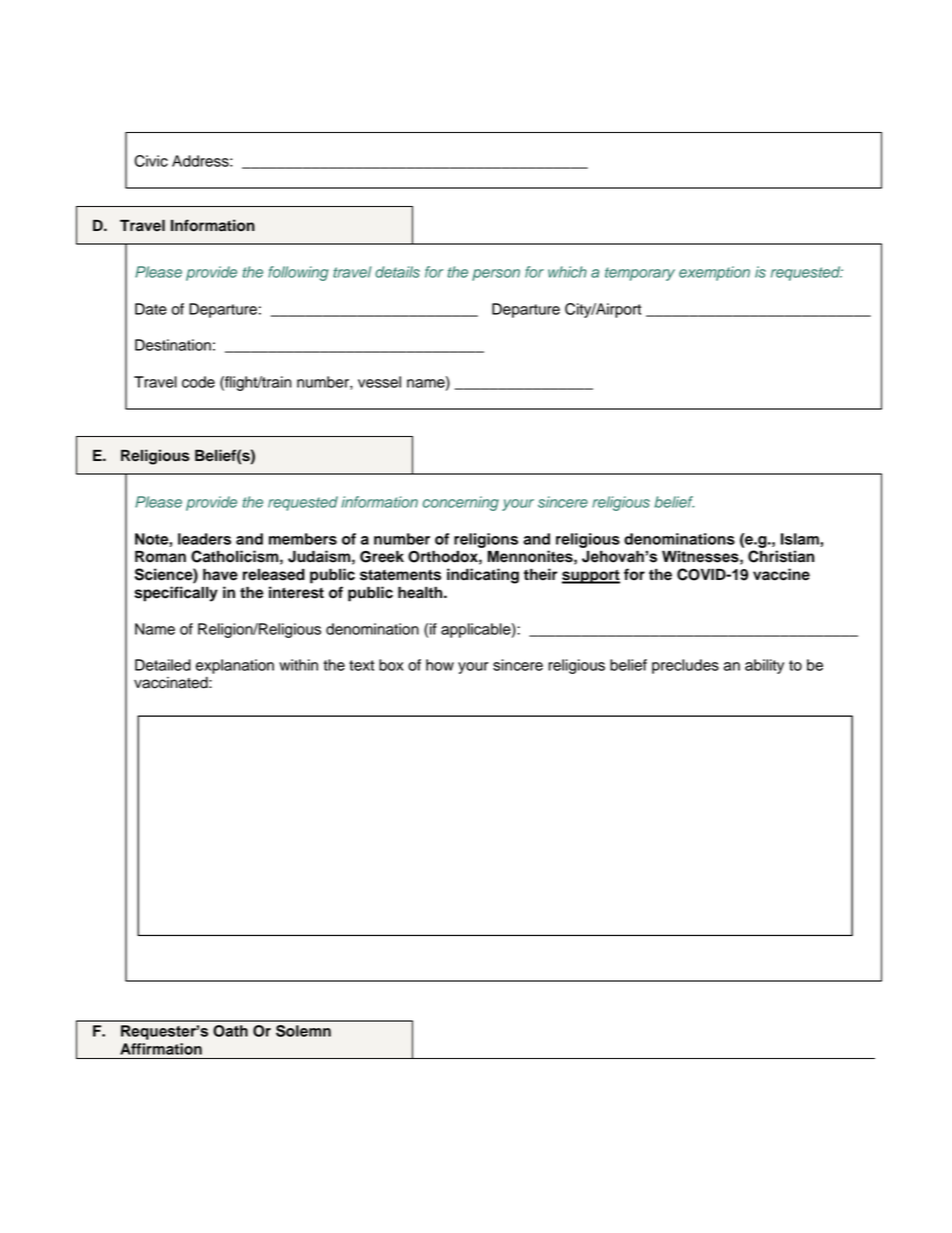 This image has height=1233, width=952. Describe the element at coordinates (303, 1031) in the image. I see `Solemn` at that location.
